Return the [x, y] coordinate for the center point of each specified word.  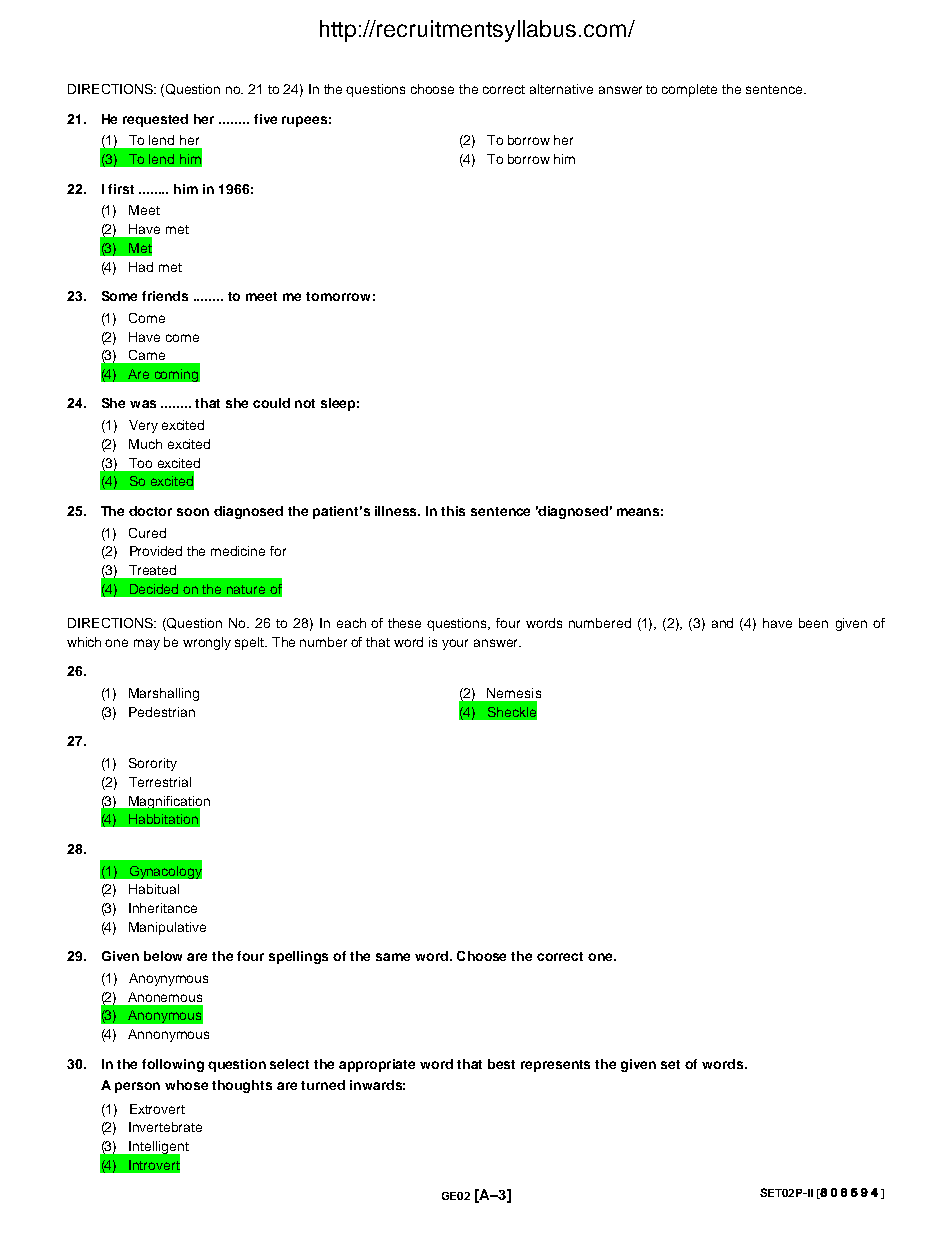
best [501, 1064]
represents [555, 1066]
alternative [561, 89]
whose [186, 1085]
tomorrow [338, 296]
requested [155, 120]
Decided [154, 589]
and [722, 623]
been [813, 623]
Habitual [154, 889]
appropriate [377, 1065]
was [143, 404]
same [393, 957]
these [404, 623]
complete [689, 90]
